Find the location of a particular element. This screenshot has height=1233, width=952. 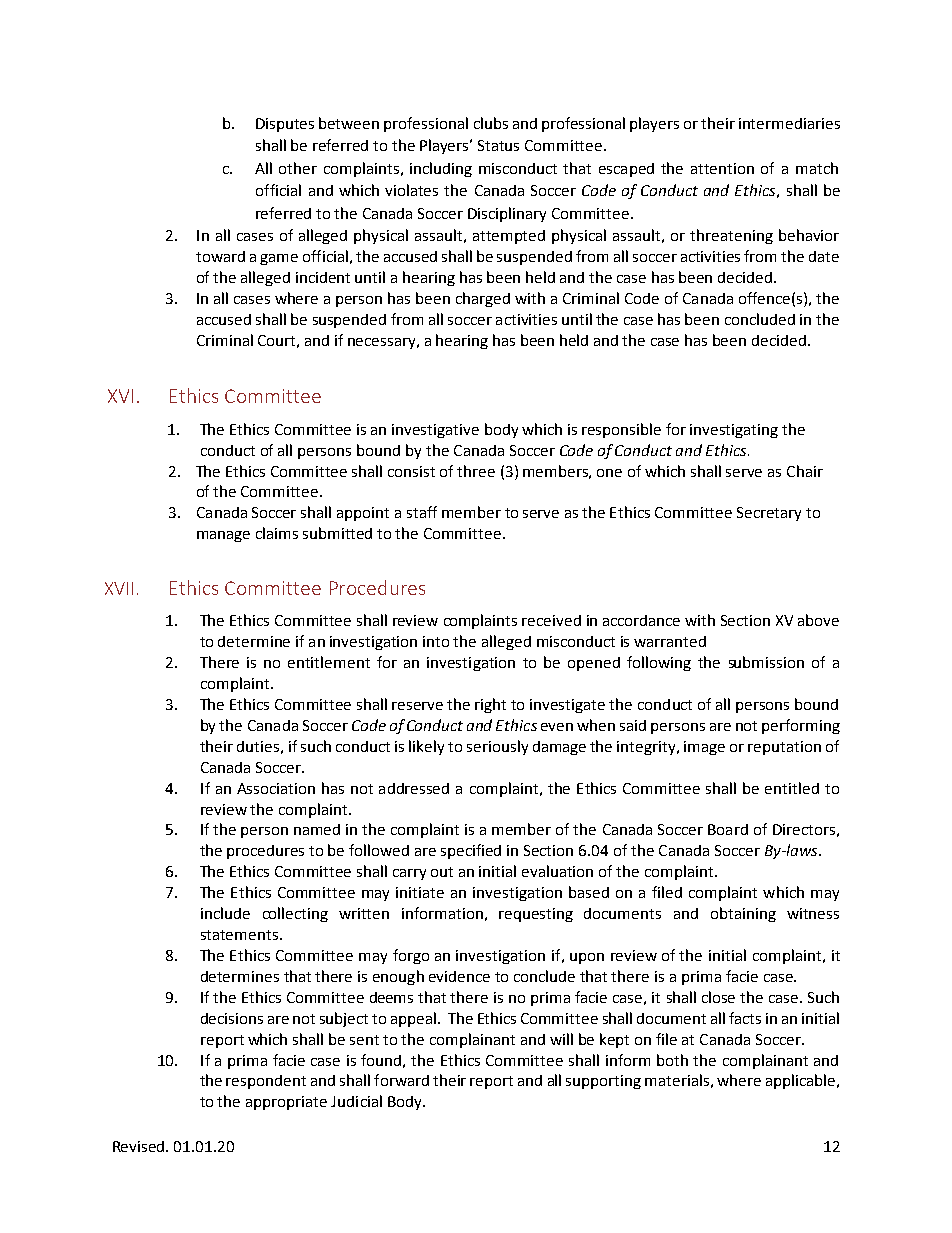

requesting is located at coordinates (536, 915).
